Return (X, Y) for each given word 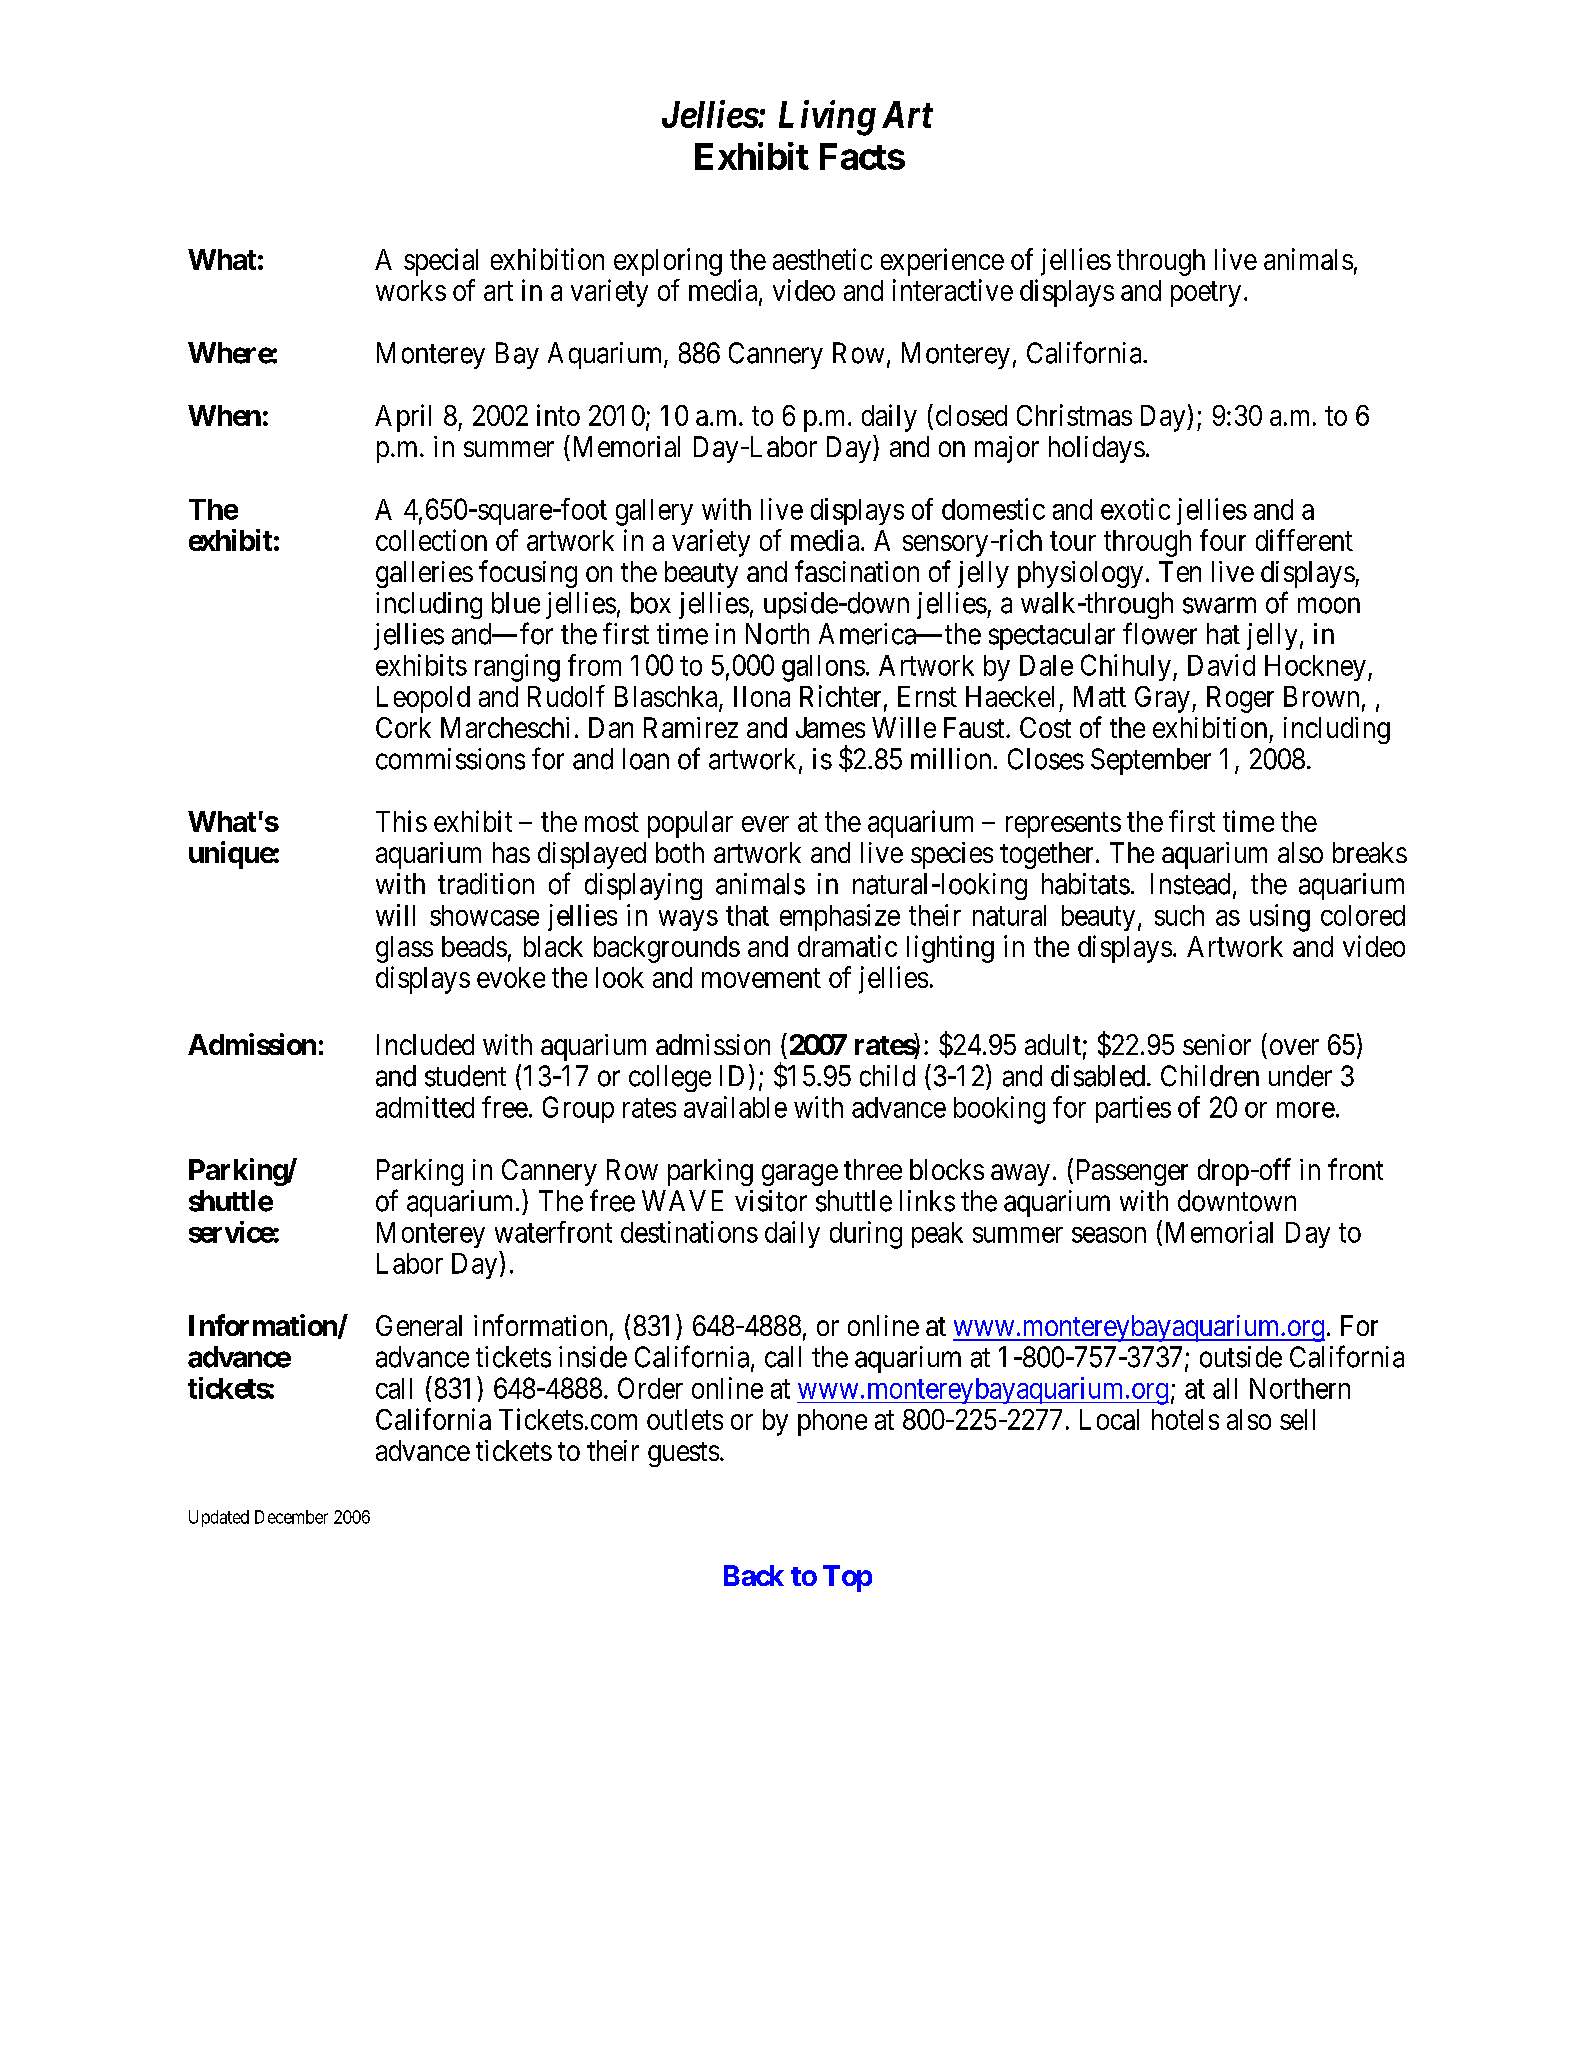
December (291, 1517)
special (441, 262)
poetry (1206, 294)
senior (1217, 1044)
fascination (857, 571)
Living (827, 118)
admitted (425, 1107)
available (735, 1107)
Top (847, 1578)
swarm (1219, 606)
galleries (424, 574)
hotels (1185, 1419)
